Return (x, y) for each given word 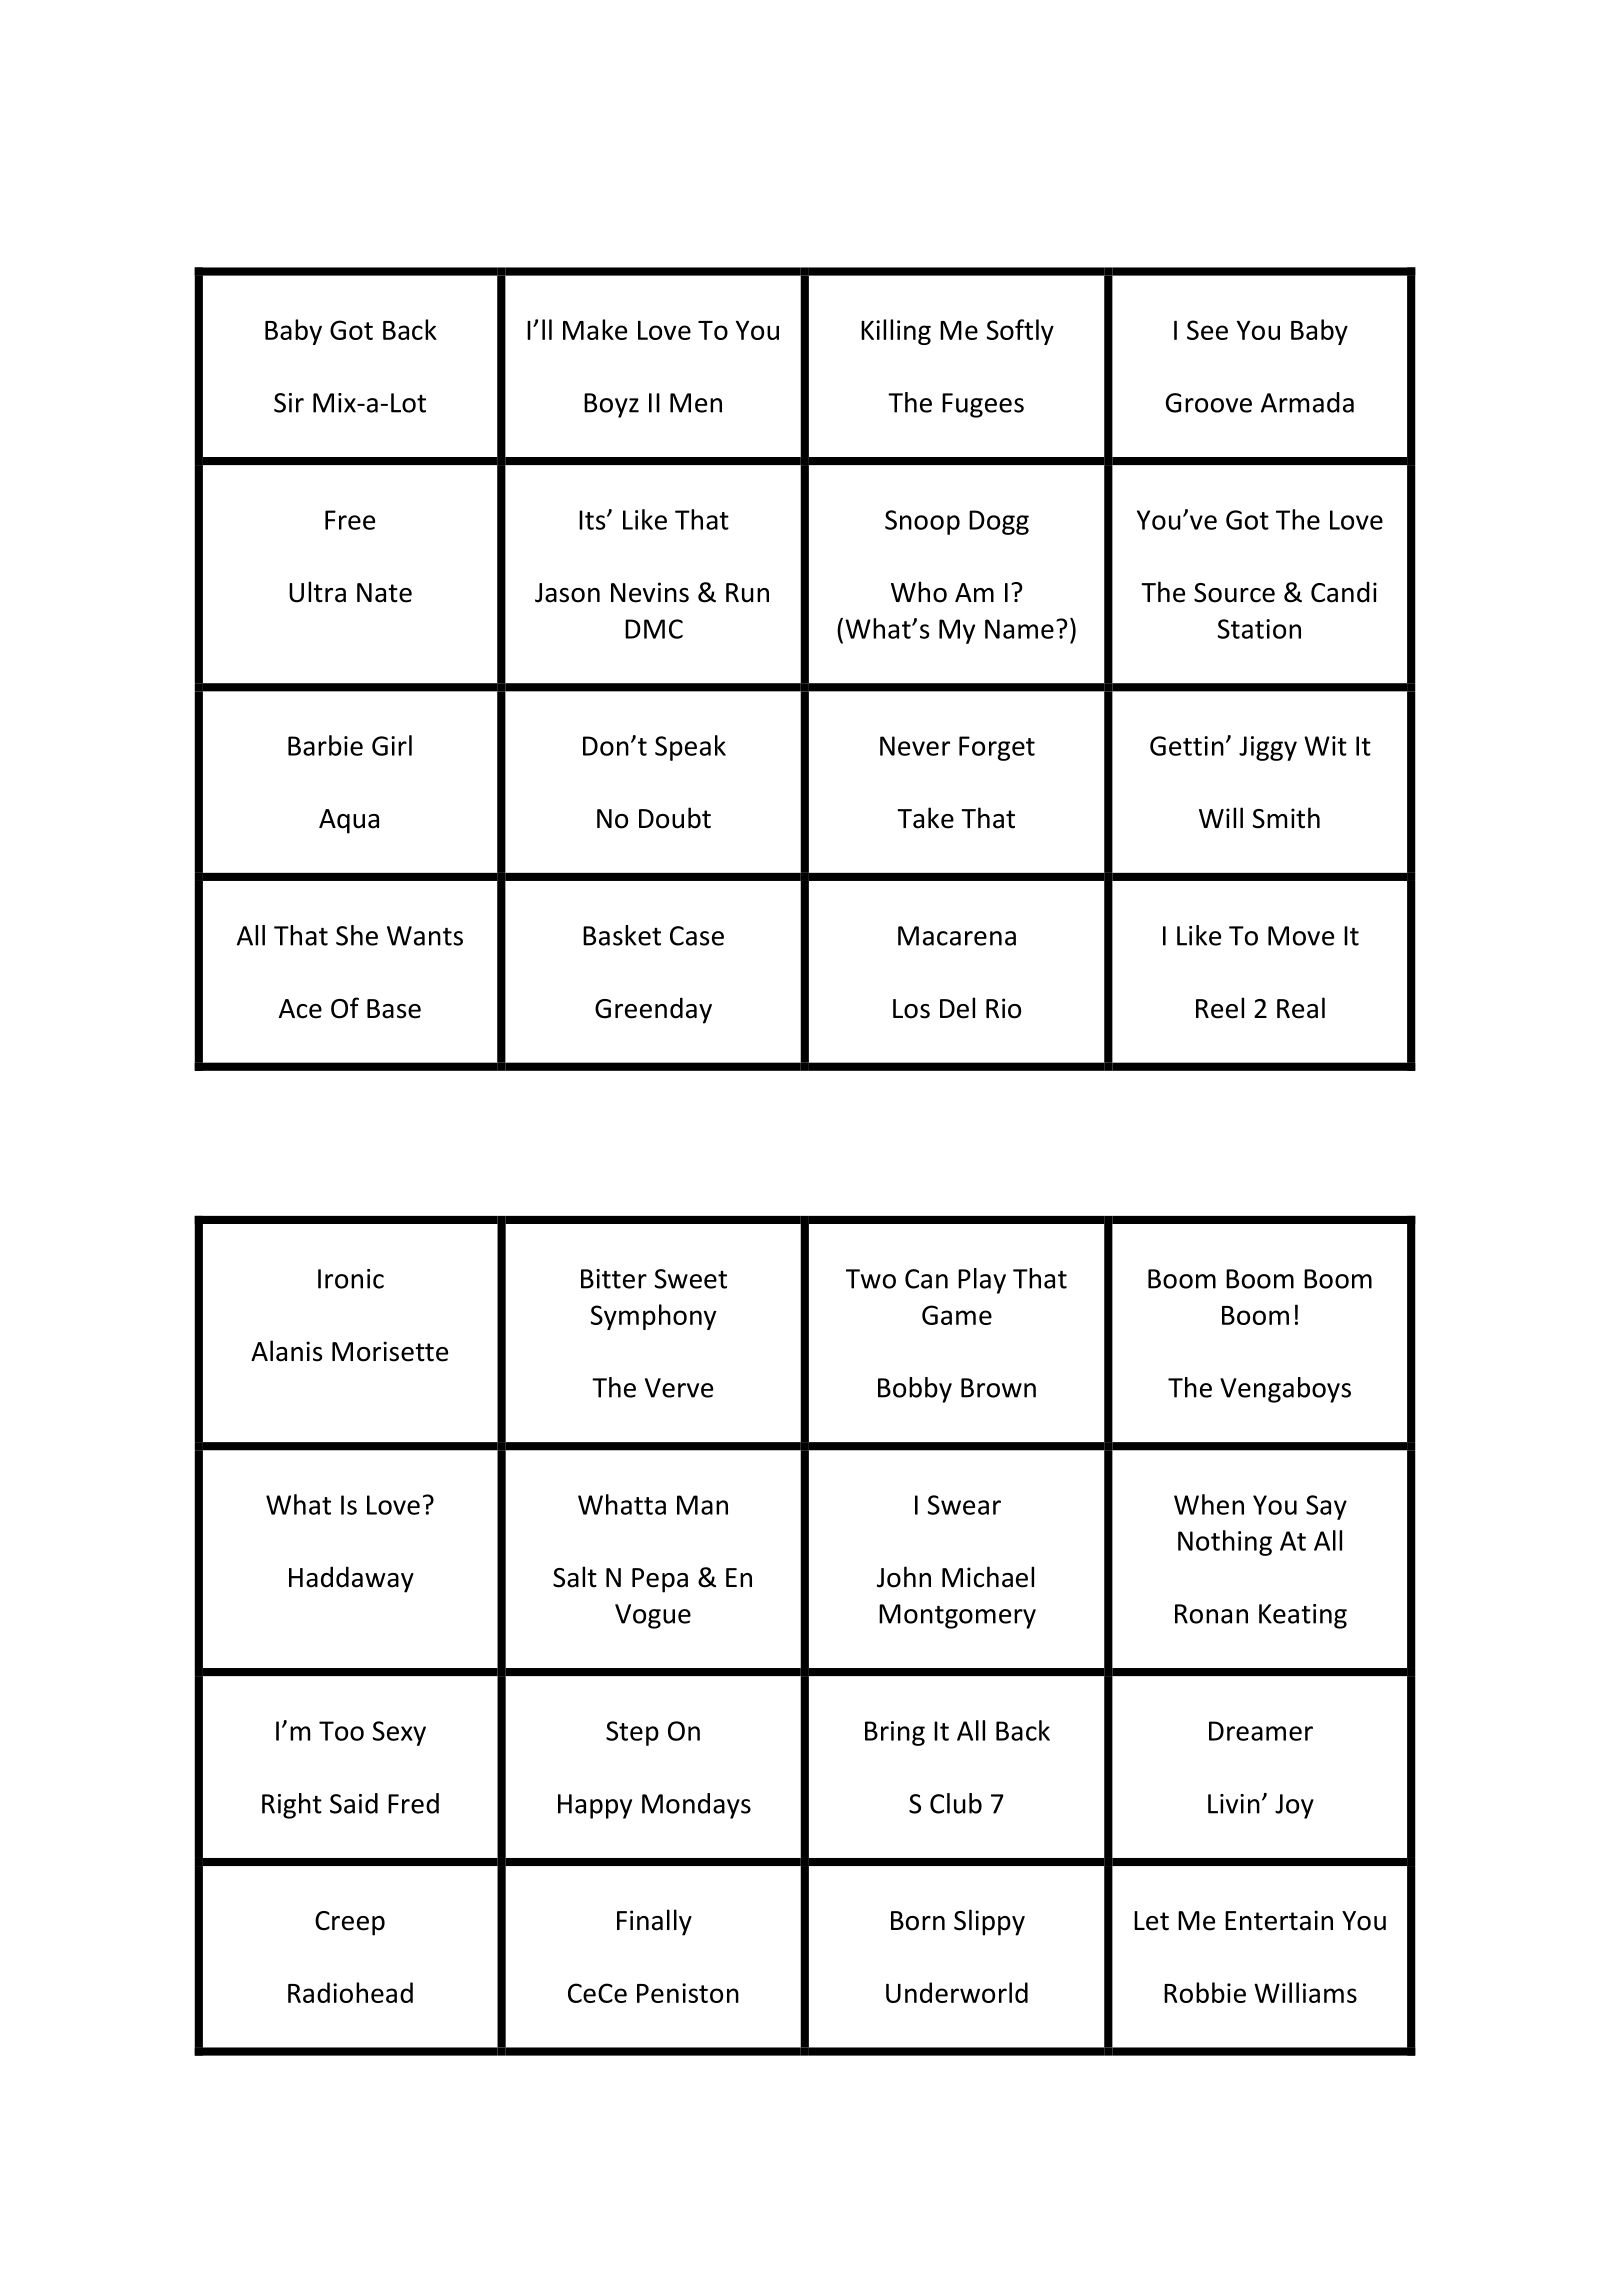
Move (1301, 936)
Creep (350, 1923)
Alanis (286, 1351)
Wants (425, 936)
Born (918, 1921)
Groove (1209, 403)
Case (697, 936)
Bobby (915, 1390)
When (1209, 1504)
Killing (896, 332)
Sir (289, 403)
